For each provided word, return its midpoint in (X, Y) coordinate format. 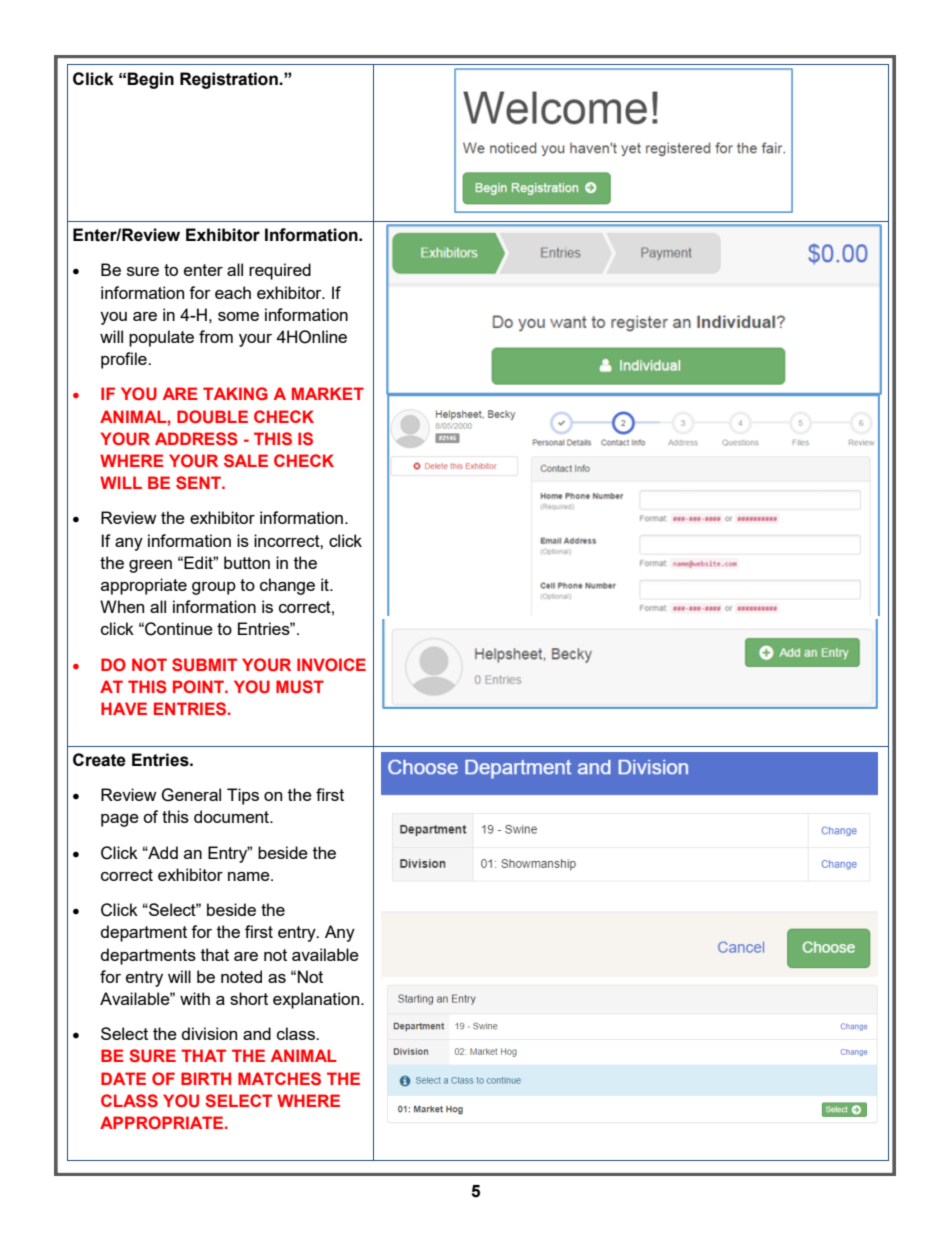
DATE (123, 1078)
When (122, 606)
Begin (150, 80)
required (280, 271)
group (214, 588)
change (287, 586)
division (209, 1033)
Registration (230, 80)
